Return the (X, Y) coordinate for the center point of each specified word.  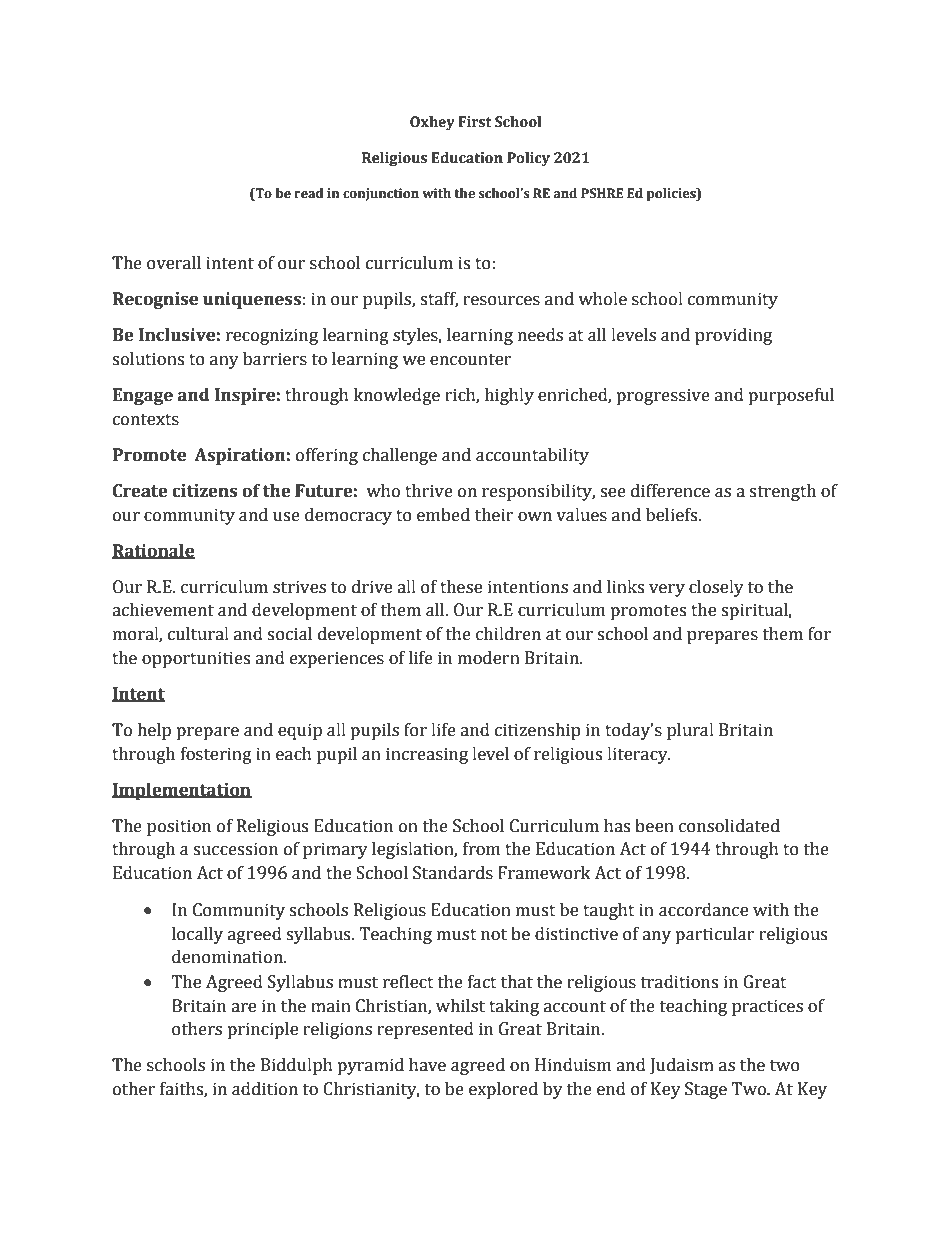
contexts (146, 420)
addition (265, 1089)
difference (670, 491)
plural (690, 731)
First (475, 122)
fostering (216, 755)
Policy (528, 159)
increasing (427, 755)
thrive (429, 491)
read (309, 193)
